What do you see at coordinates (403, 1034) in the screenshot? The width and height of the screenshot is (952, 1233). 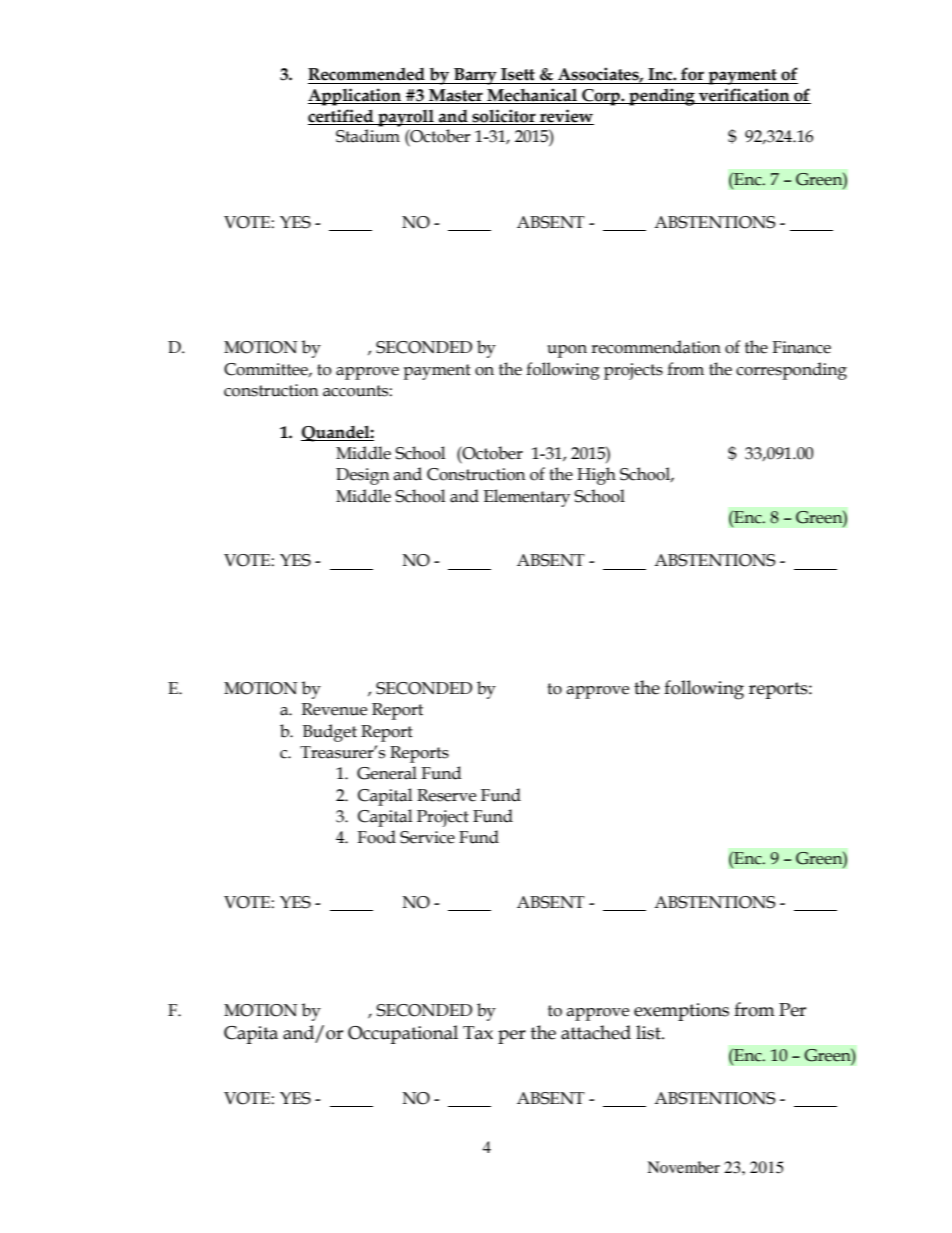 I see `Occupational` at bounding box center [403, 1034].
